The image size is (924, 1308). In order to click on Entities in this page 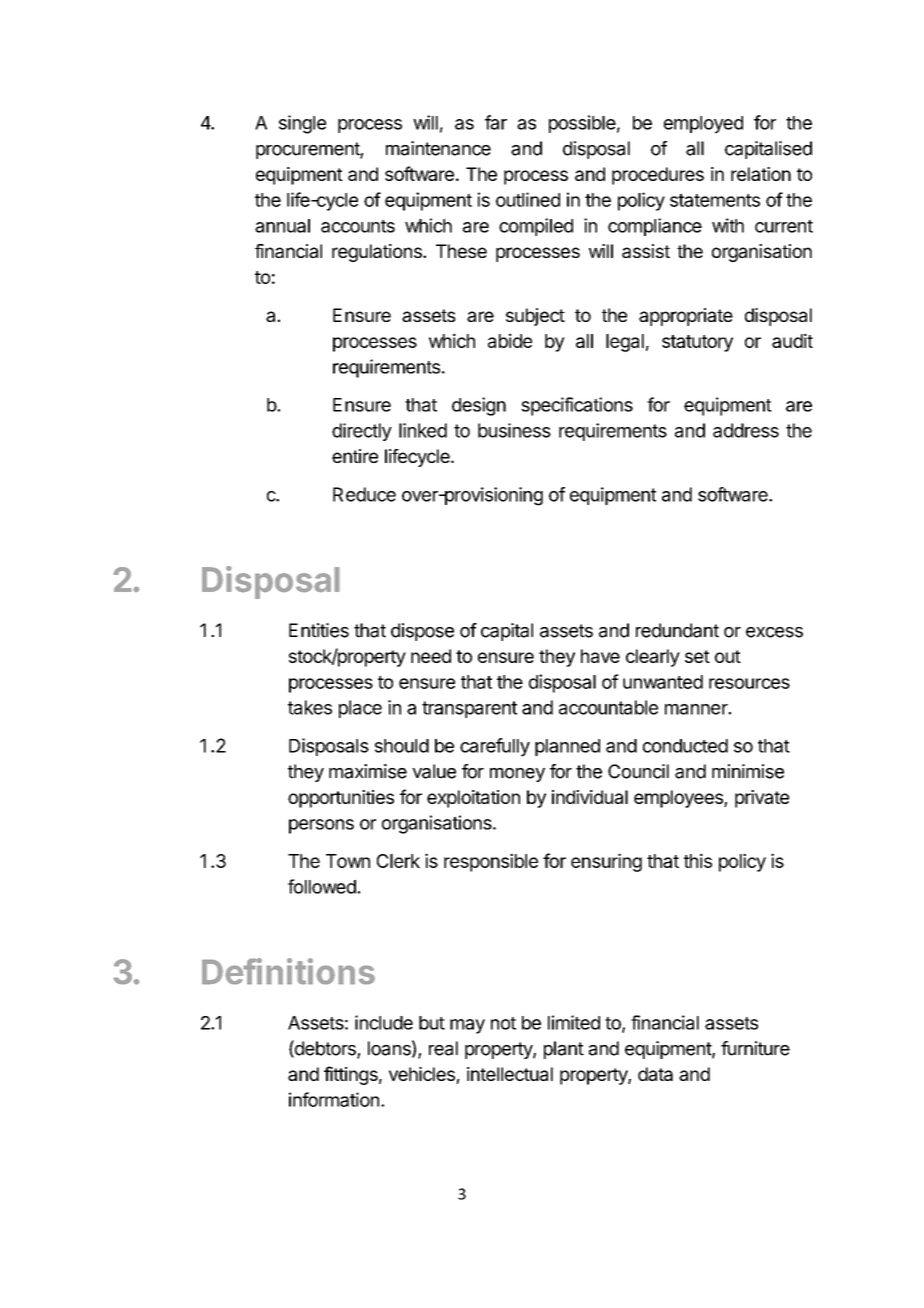, I will do `click(319, 630)`.
